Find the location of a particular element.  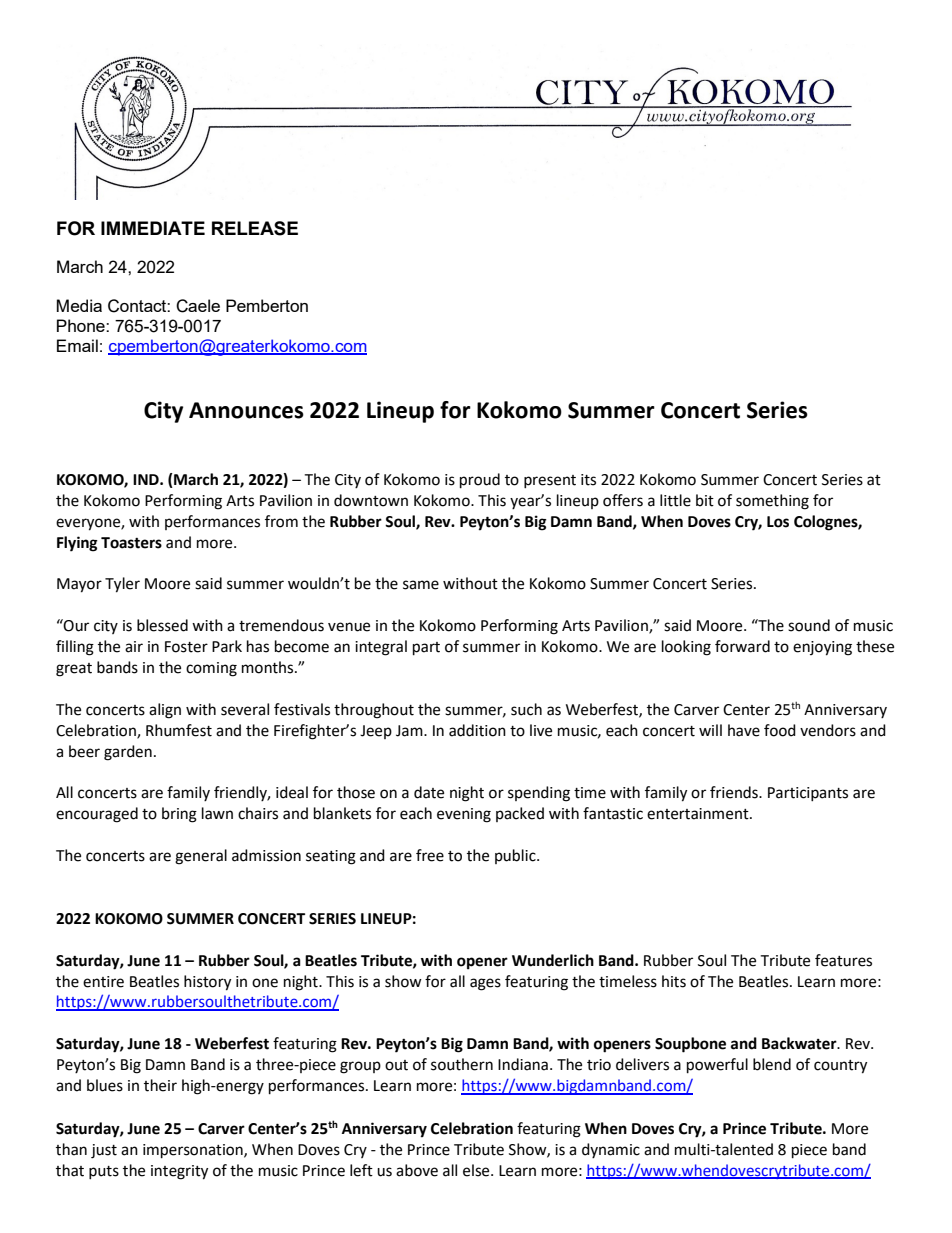

Toasters is located at coordinates (131, 543).
